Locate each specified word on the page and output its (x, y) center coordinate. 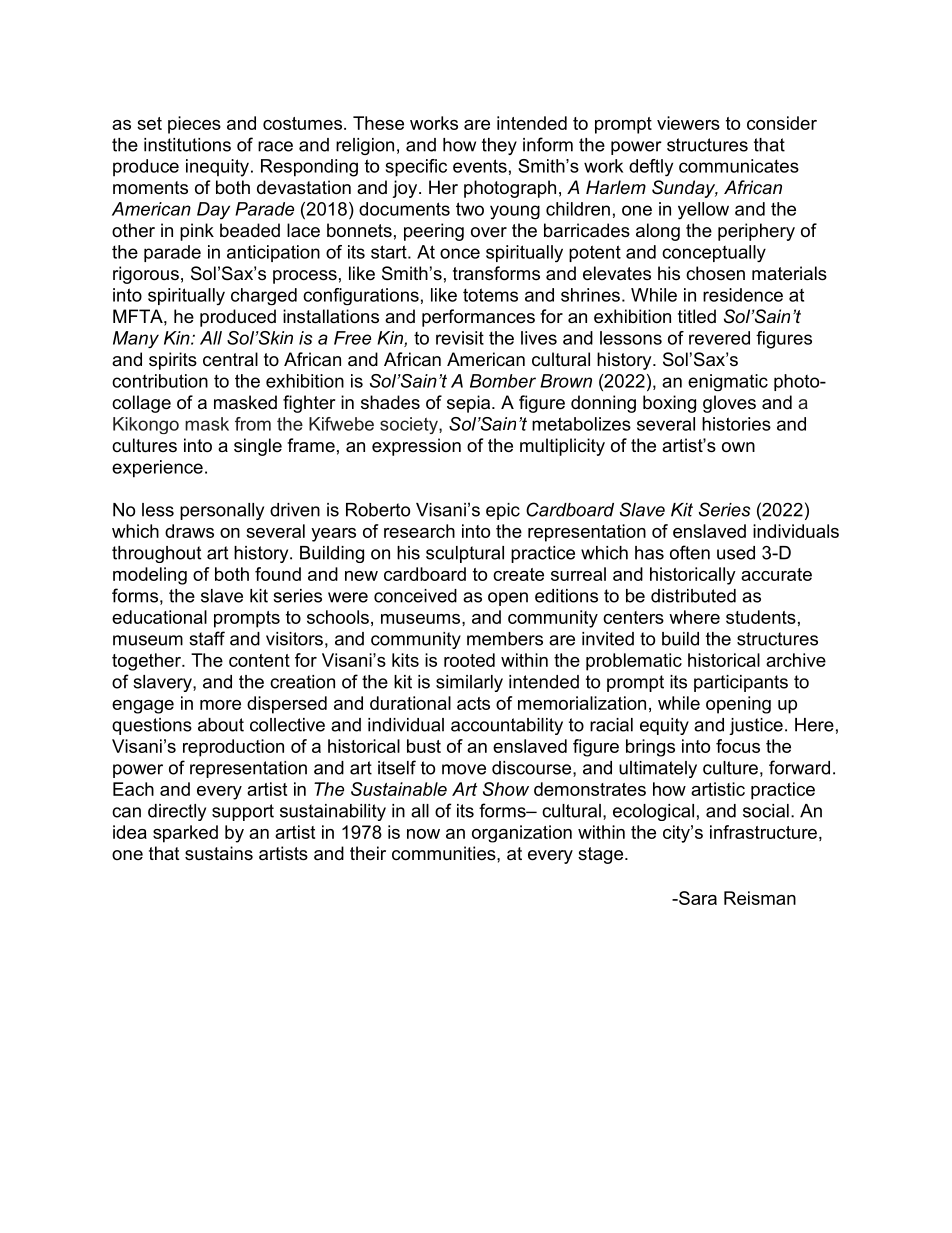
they (499, 146)
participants (741, 683)
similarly (469, 683)
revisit (460, 338)
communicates (739, 166)
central (230, 359)
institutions (187, 145)
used (736, 553)
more (220, 705)
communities (445, 853)
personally (222, 511)
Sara (697, 898)
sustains (219, 853)
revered (719, 338)
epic (503, 511)
